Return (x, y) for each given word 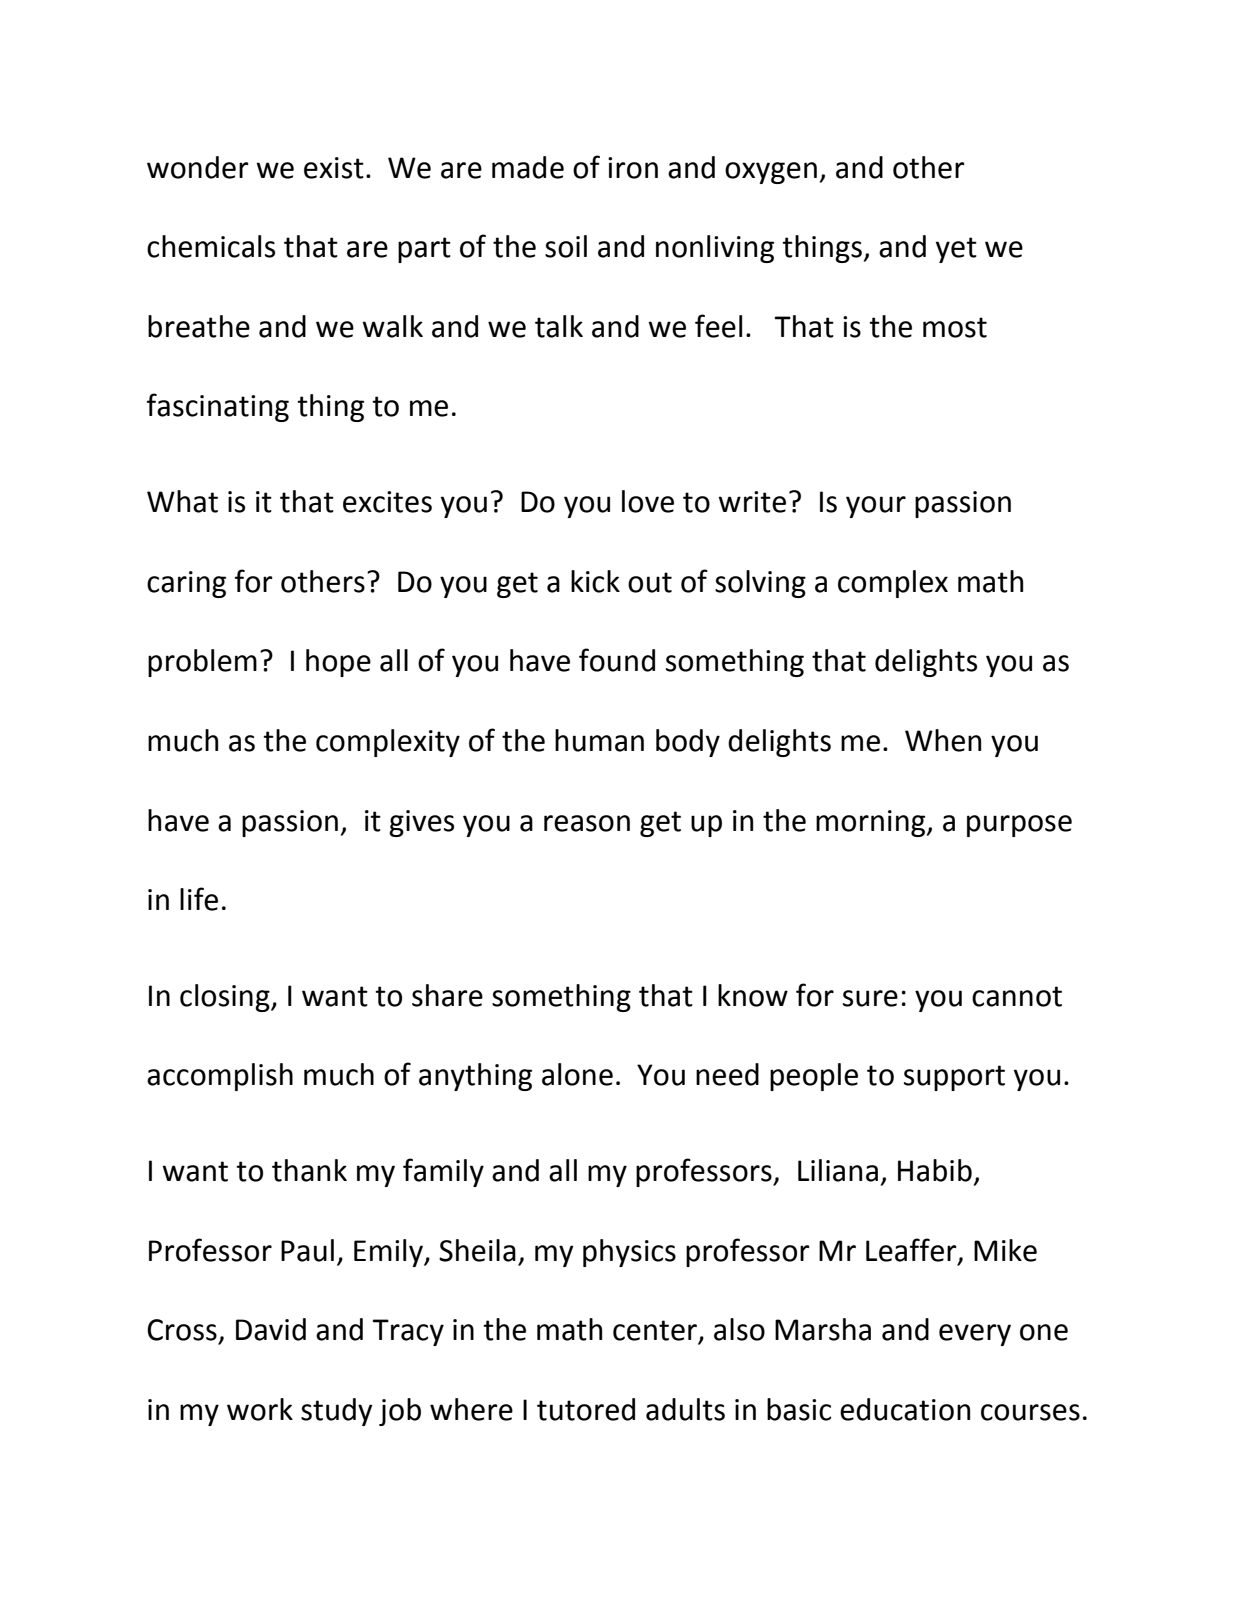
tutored (586, 1409)
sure (870, 998)
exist (334, 168)
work (260, 1409)
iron (633, 168)
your (876, 507)
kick (595, 581)
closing (226, 998)
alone (577, 1074)
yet (956, 250)
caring (186, 584)
